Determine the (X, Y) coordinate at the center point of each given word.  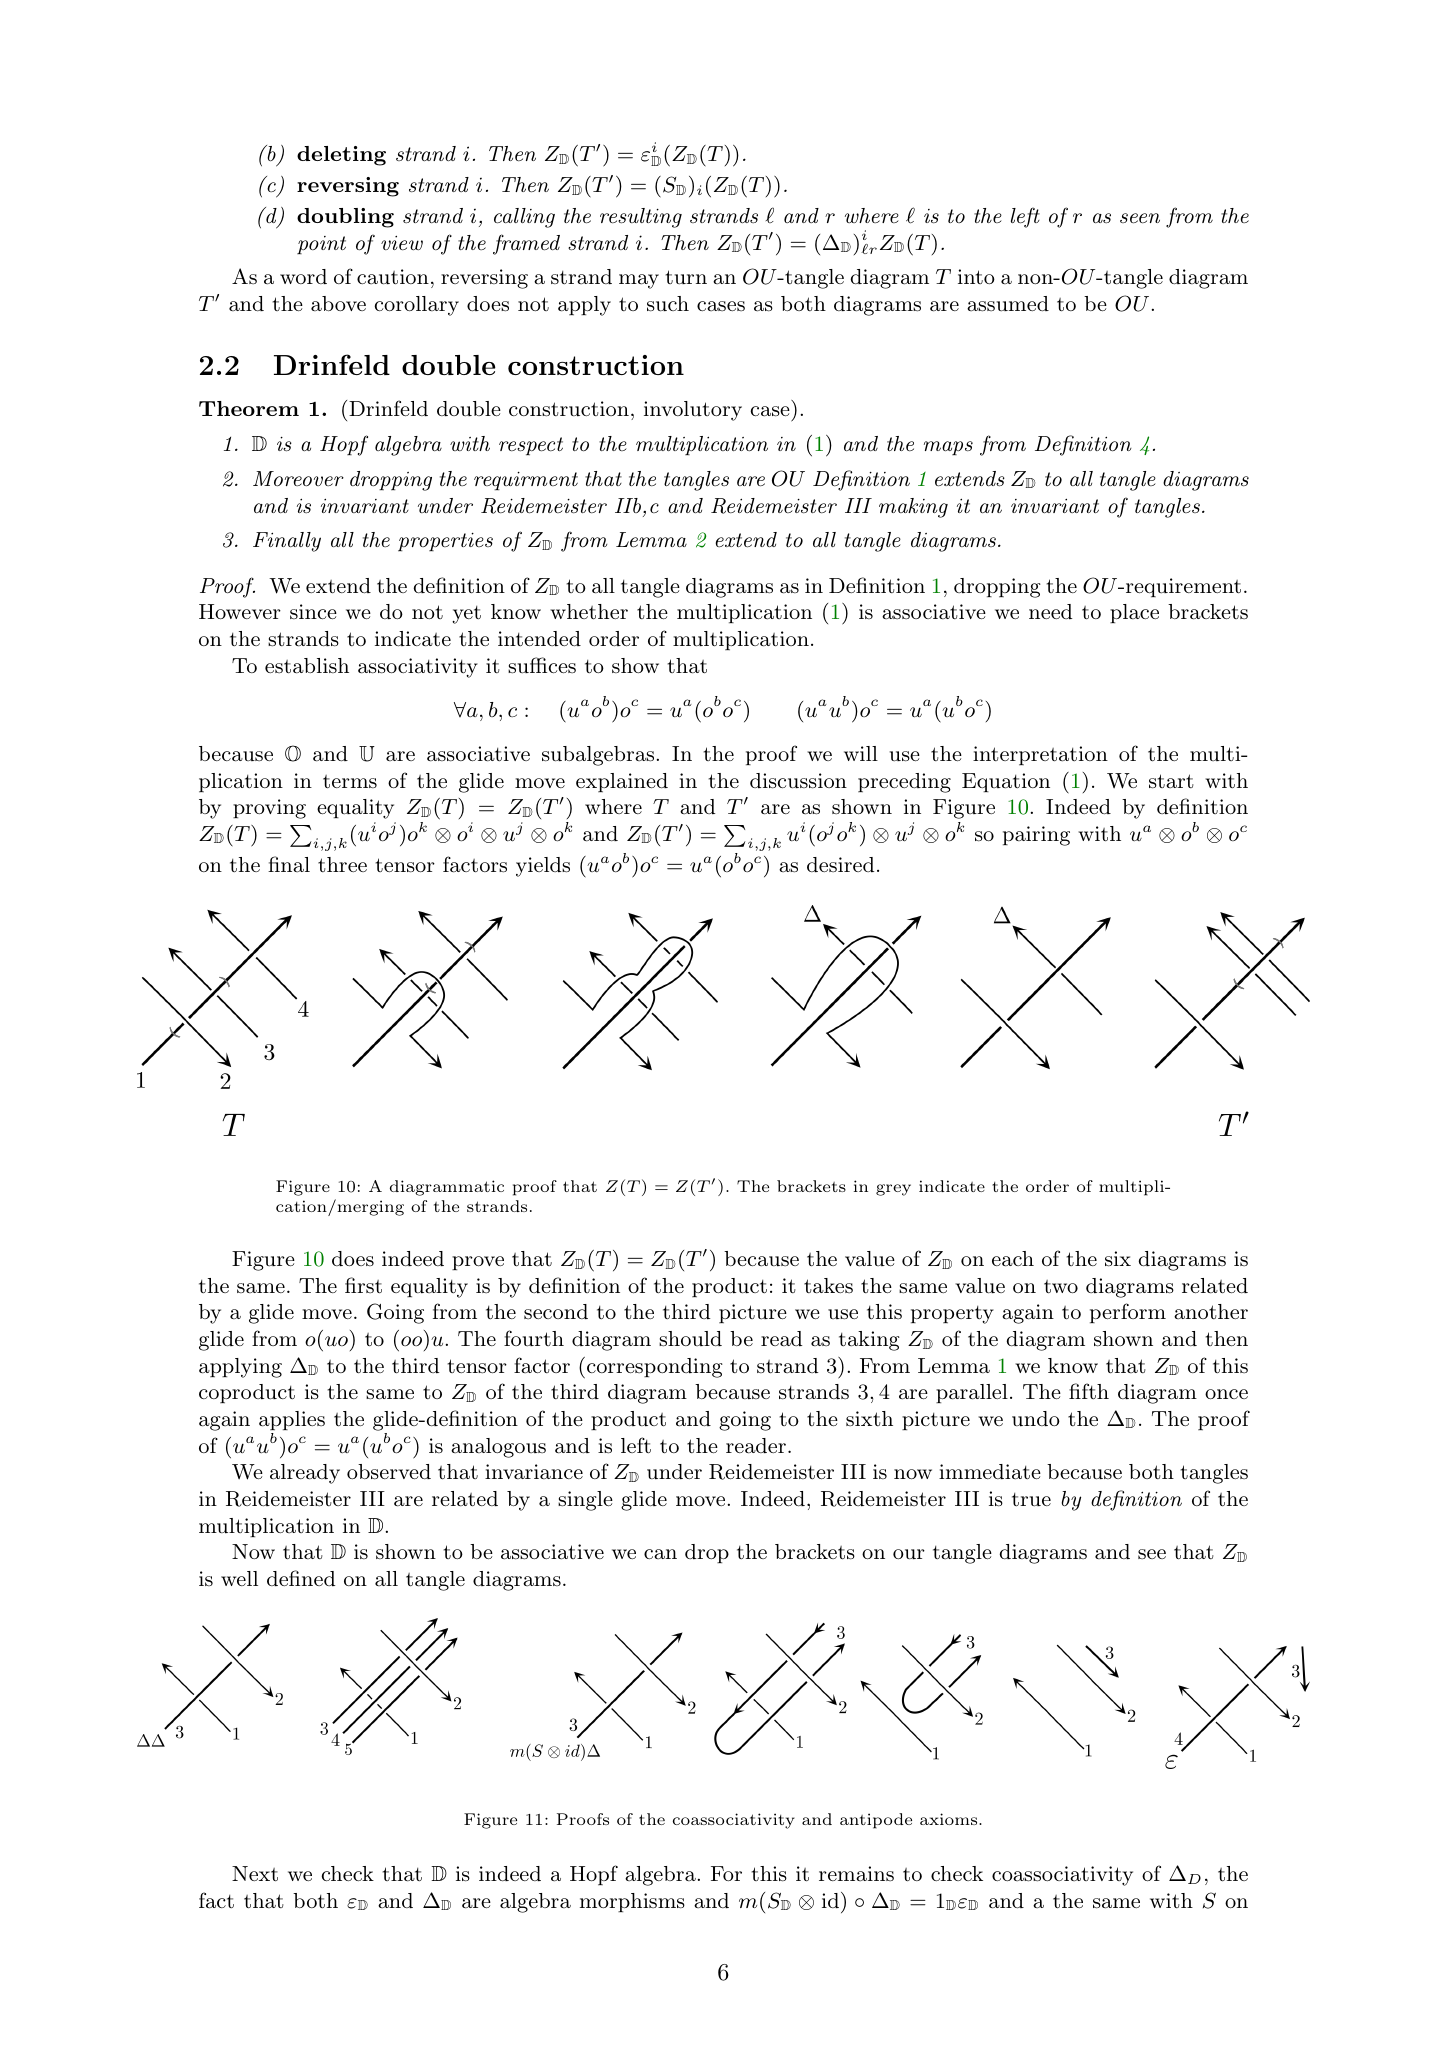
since (313, 611)
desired (840, 865)
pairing (1036, 836)
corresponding (653, 1368)
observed (389, 1472)
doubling (345, 218)
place (1134, 613)
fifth (1089, 1391)
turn (686, 277)
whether (589, 612)
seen (1140, 218)
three (342, 864)
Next (255, 1874)
